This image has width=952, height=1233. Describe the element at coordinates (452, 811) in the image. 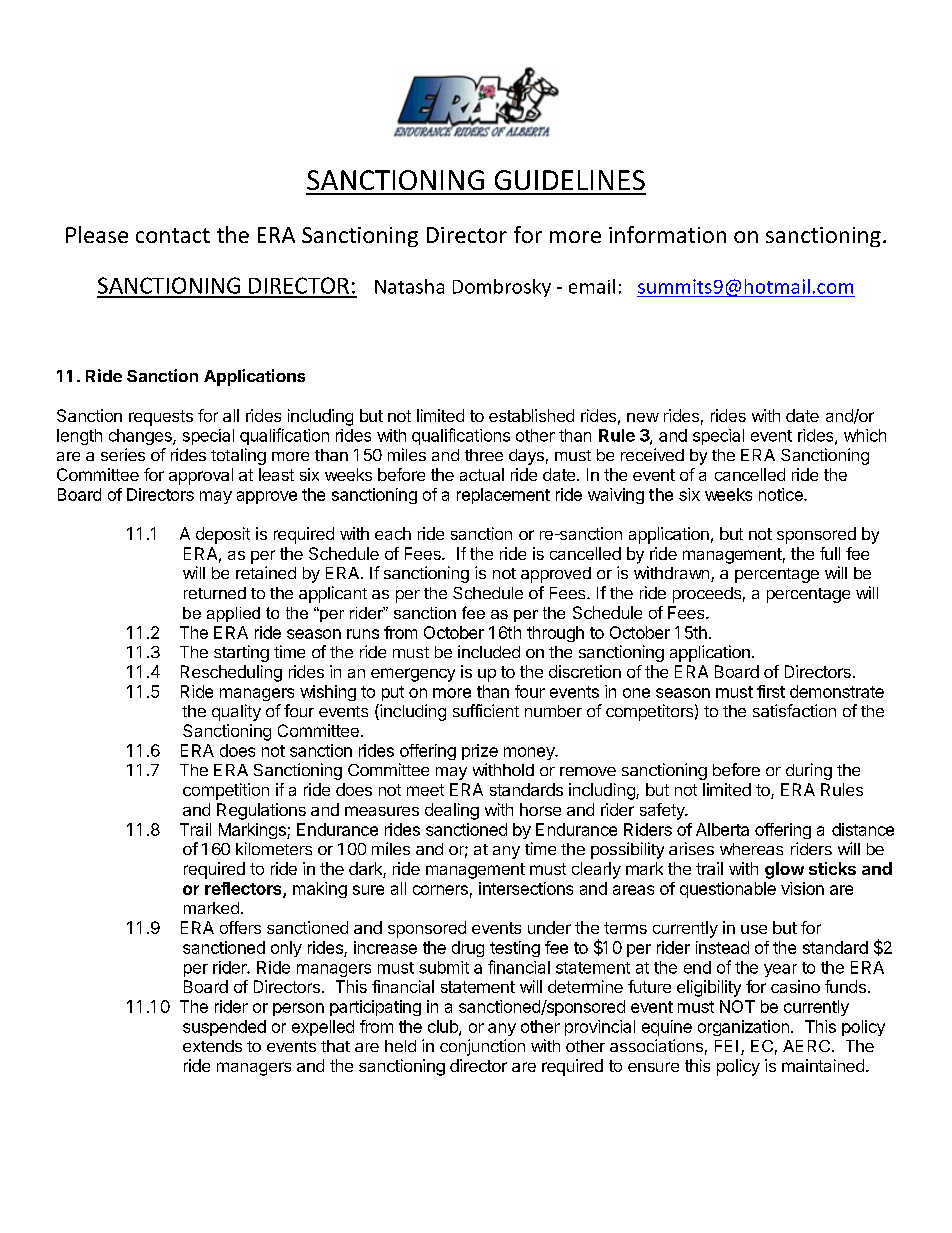

I see `dealing` at that location.
